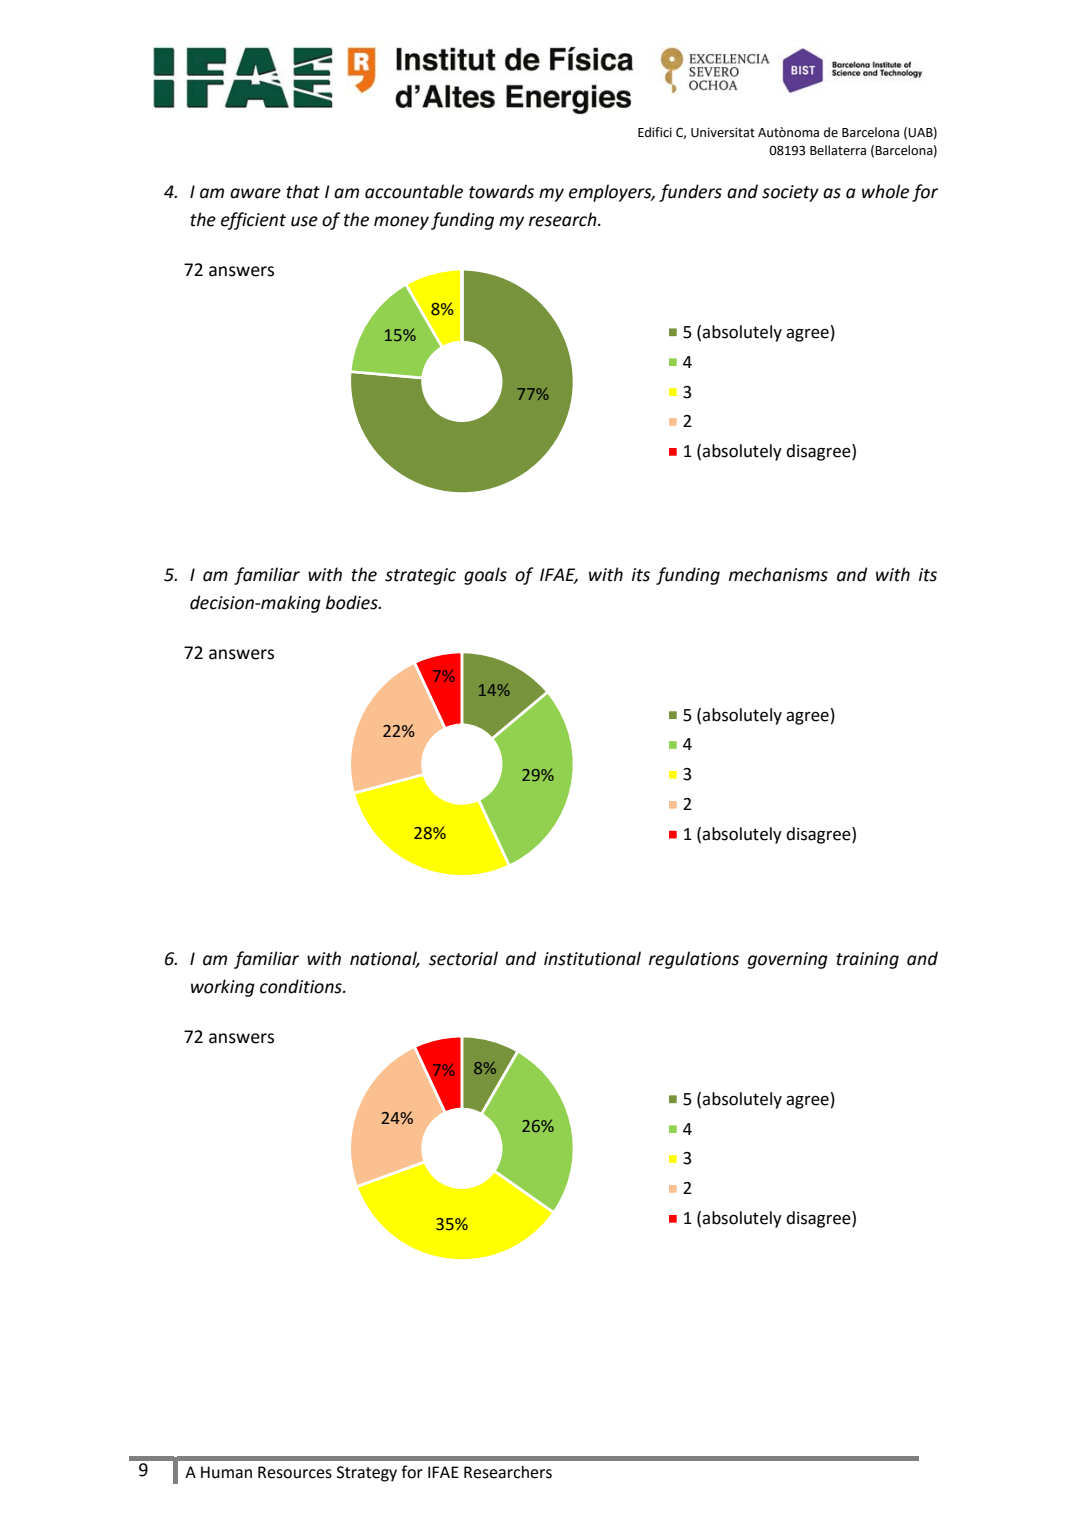 The height and width of the screenshot is (1523, 1076). What do you see at coordinates (302, 986) in the screenshot?
I see `conditions` at bounding box center [302, 986].
